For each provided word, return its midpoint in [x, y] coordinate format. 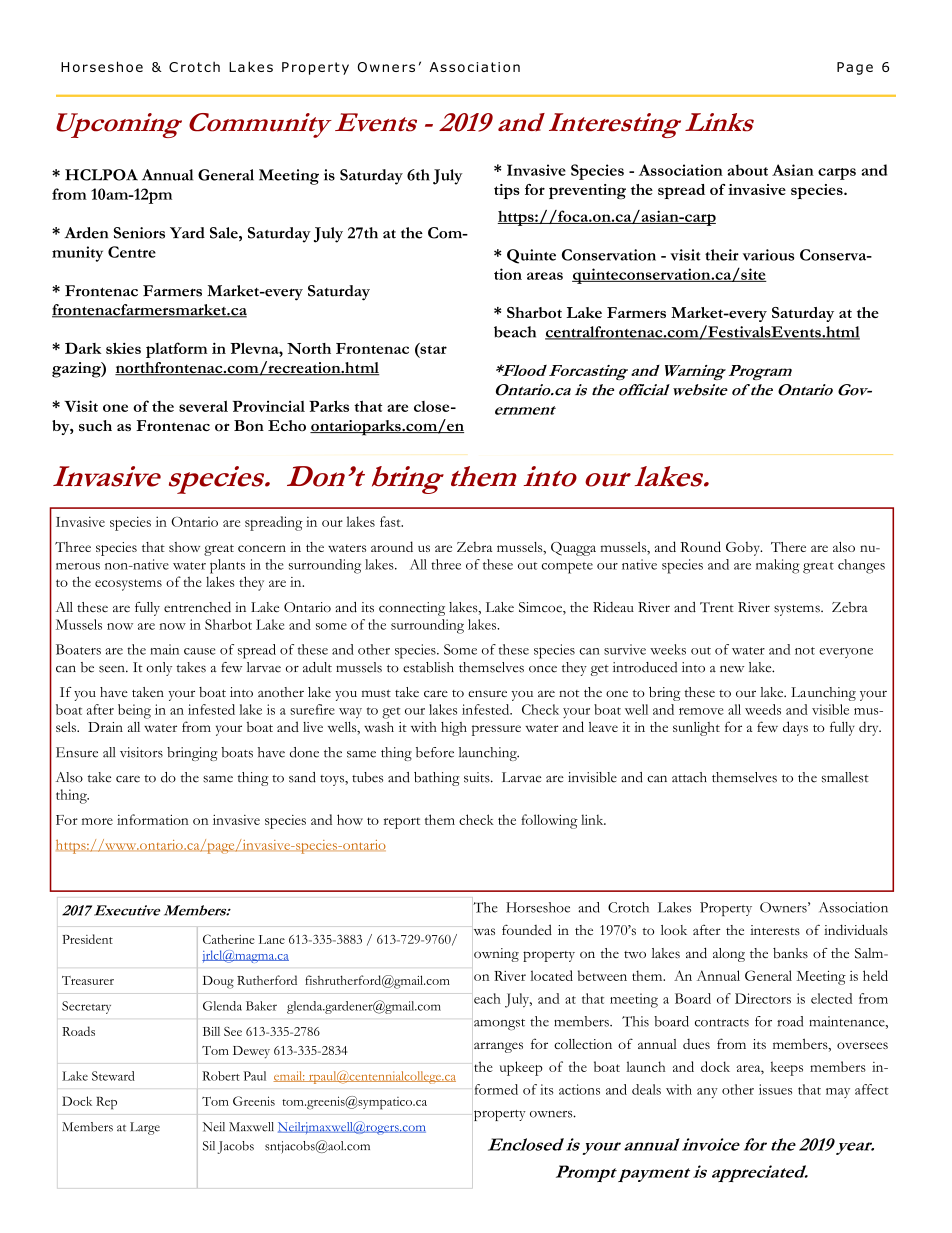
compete [567, 568]
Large [145, 1128]
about [748, 170]
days [795, 728]
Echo [287, 425]
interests [775, 930]
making [778, 566]
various [768, 255]
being [134, 711]
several [203, 406]
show [184, 547]
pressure [496, 730]
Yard [187, 233]
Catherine [229, 939]
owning [496, 955]
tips [507, 191]
